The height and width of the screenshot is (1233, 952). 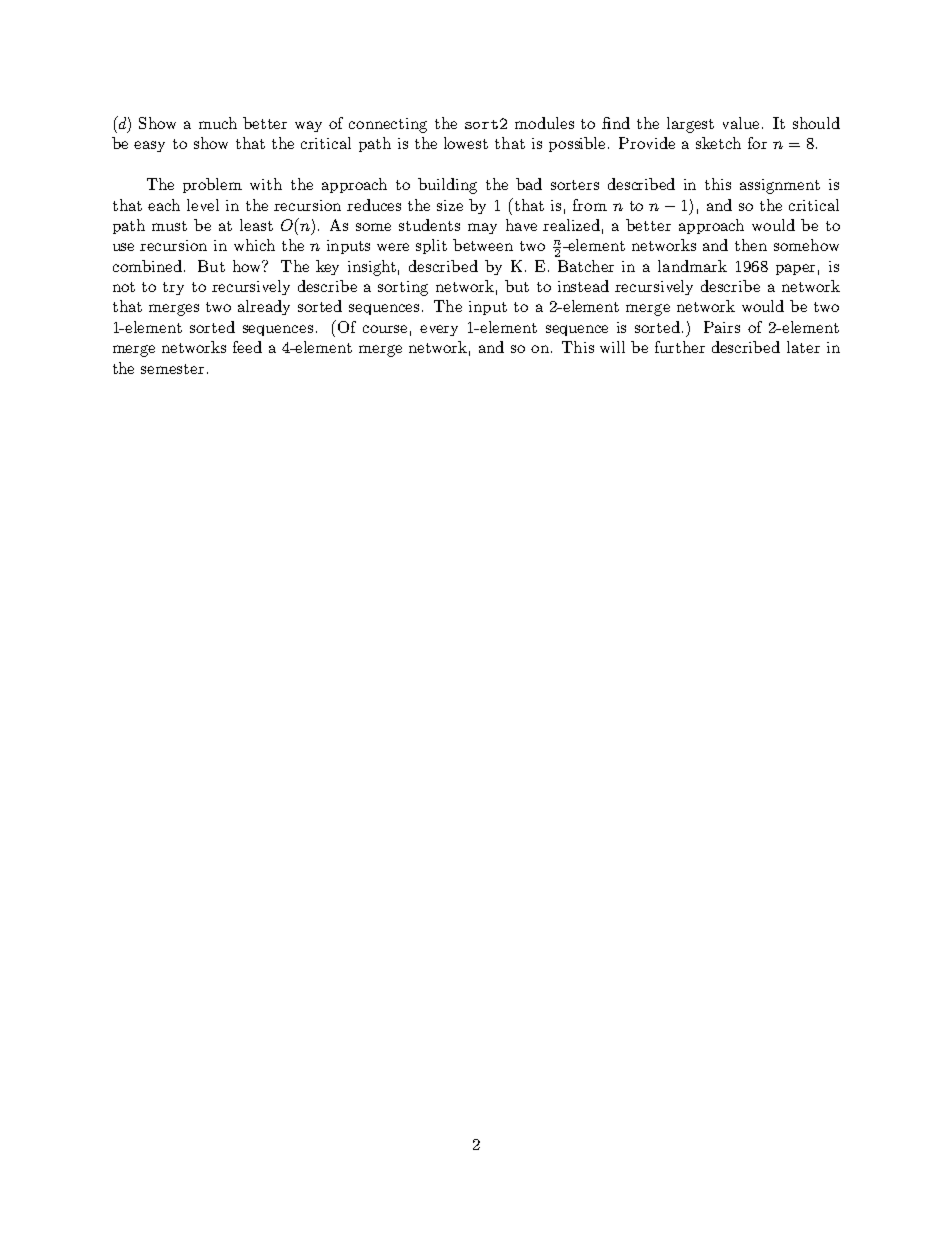 I want to click on will, so click(x=612, y=347).
